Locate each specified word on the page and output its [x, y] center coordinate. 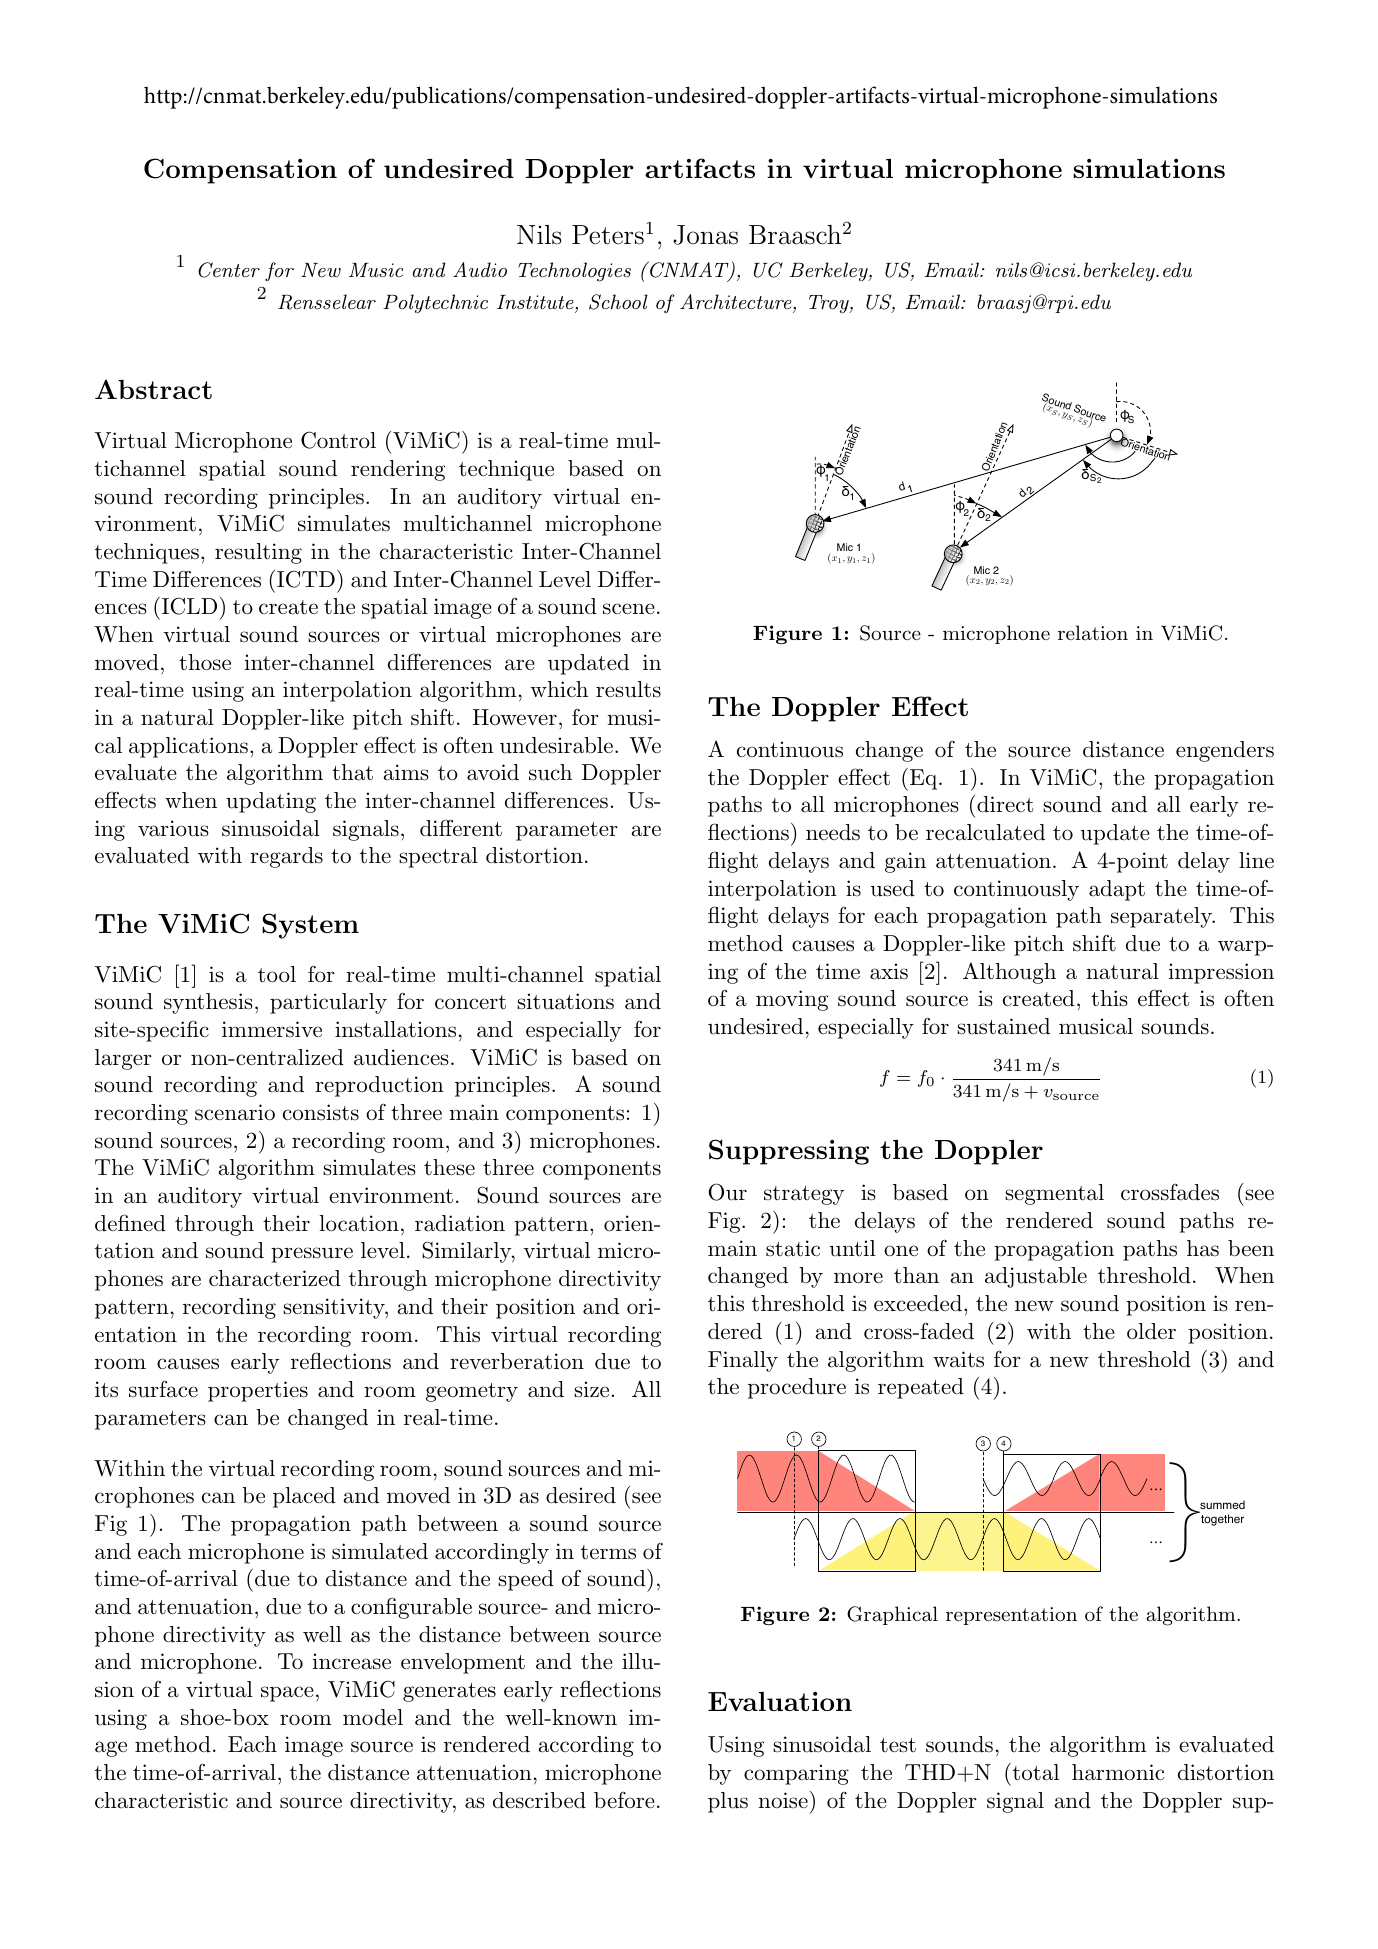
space [287, 1694]
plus [728, 1802]
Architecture [736, 302]
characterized [275, 1278]
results [628, 689]
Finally [743, 1361]
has [1203, 1248]
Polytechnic [435, 303]
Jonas [705, 235]
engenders [1225, 751]
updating [271, 802]
